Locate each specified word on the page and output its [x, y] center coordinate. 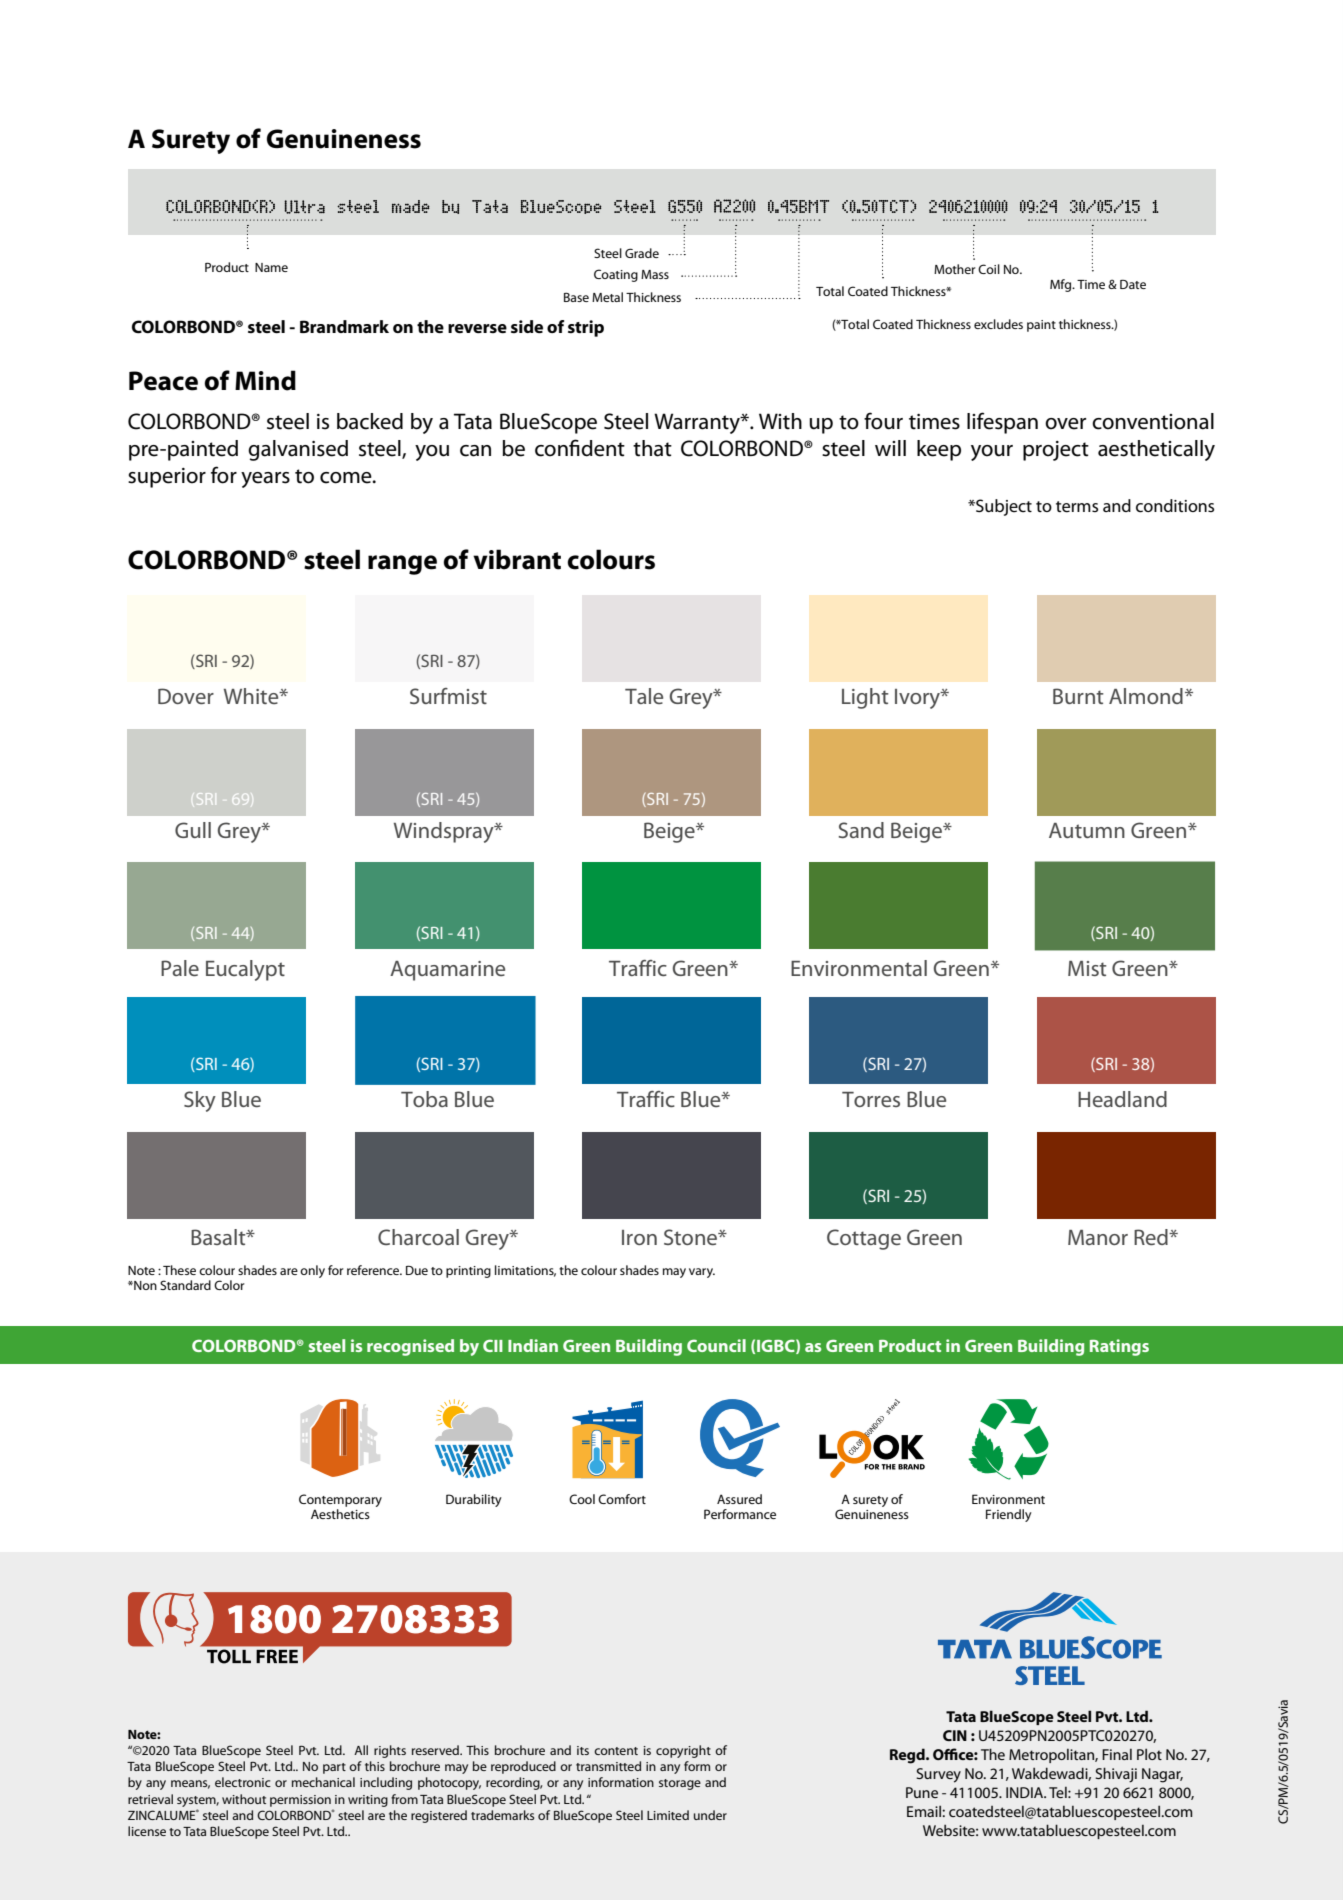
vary [702, 1273]
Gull [193, 830]
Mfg [1062, 285]
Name [271, 267]
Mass [655, 274]
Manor [1098, 1237]
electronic [243, 1782]
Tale [644, 696]
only [312, 1271]
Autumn [1087, 830]
